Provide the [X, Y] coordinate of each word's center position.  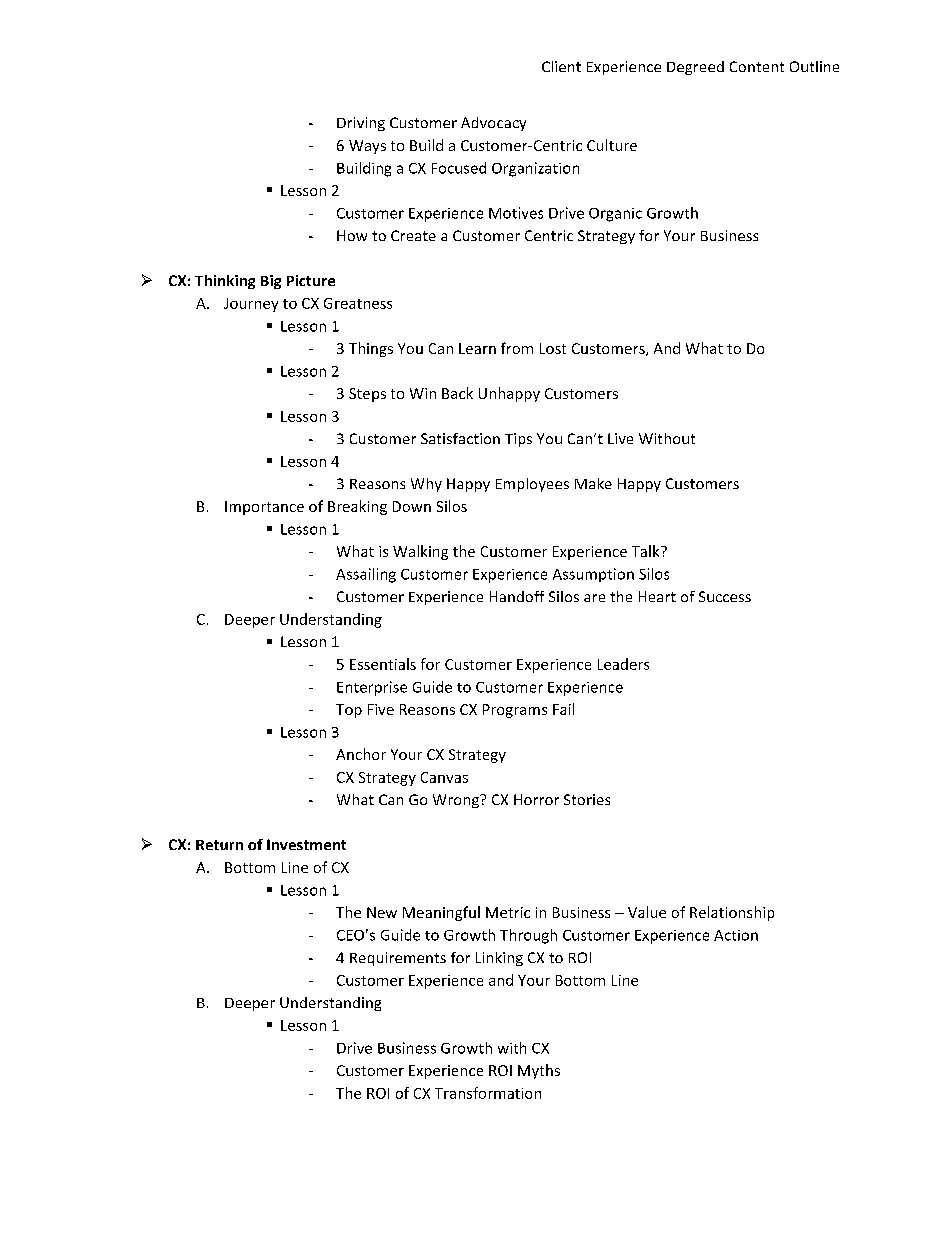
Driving [361, 124]
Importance [264, 508]
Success [725, 596]
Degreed [695, 68]
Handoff [517, 596]
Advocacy [493, 124]
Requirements [398, 959]
